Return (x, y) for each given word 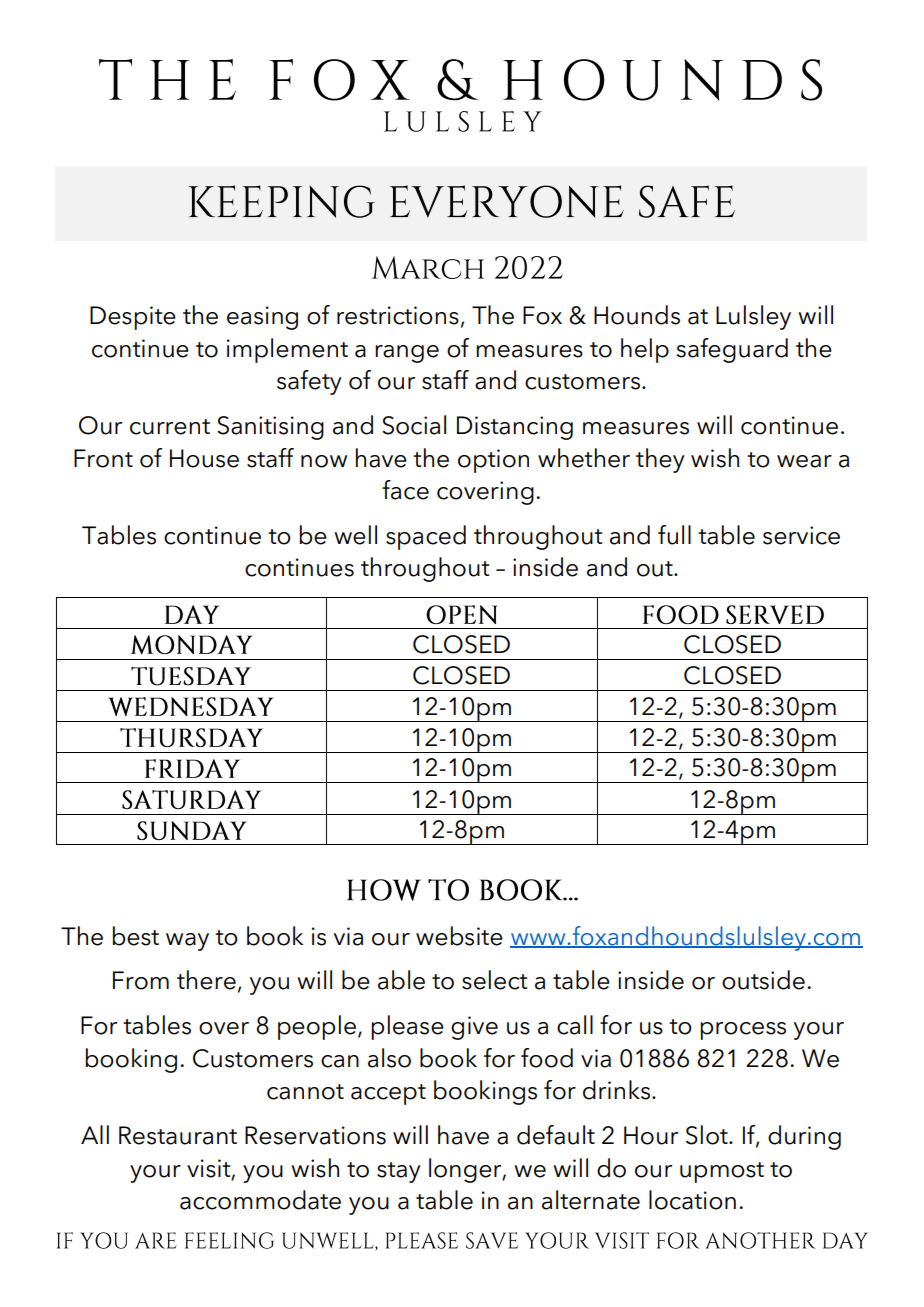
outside (763, 980)
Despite (133, 318)
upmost (722, 1172)
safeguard (732, 350)
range (407, 354)
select (494, 980)
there (206, 980)
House (204, 458)
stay (399, 1172)
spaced (426, 537)
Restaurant (178, 1135)
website (459, 936)
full (674, 535)
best (136, 936)
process (743, 1031)
